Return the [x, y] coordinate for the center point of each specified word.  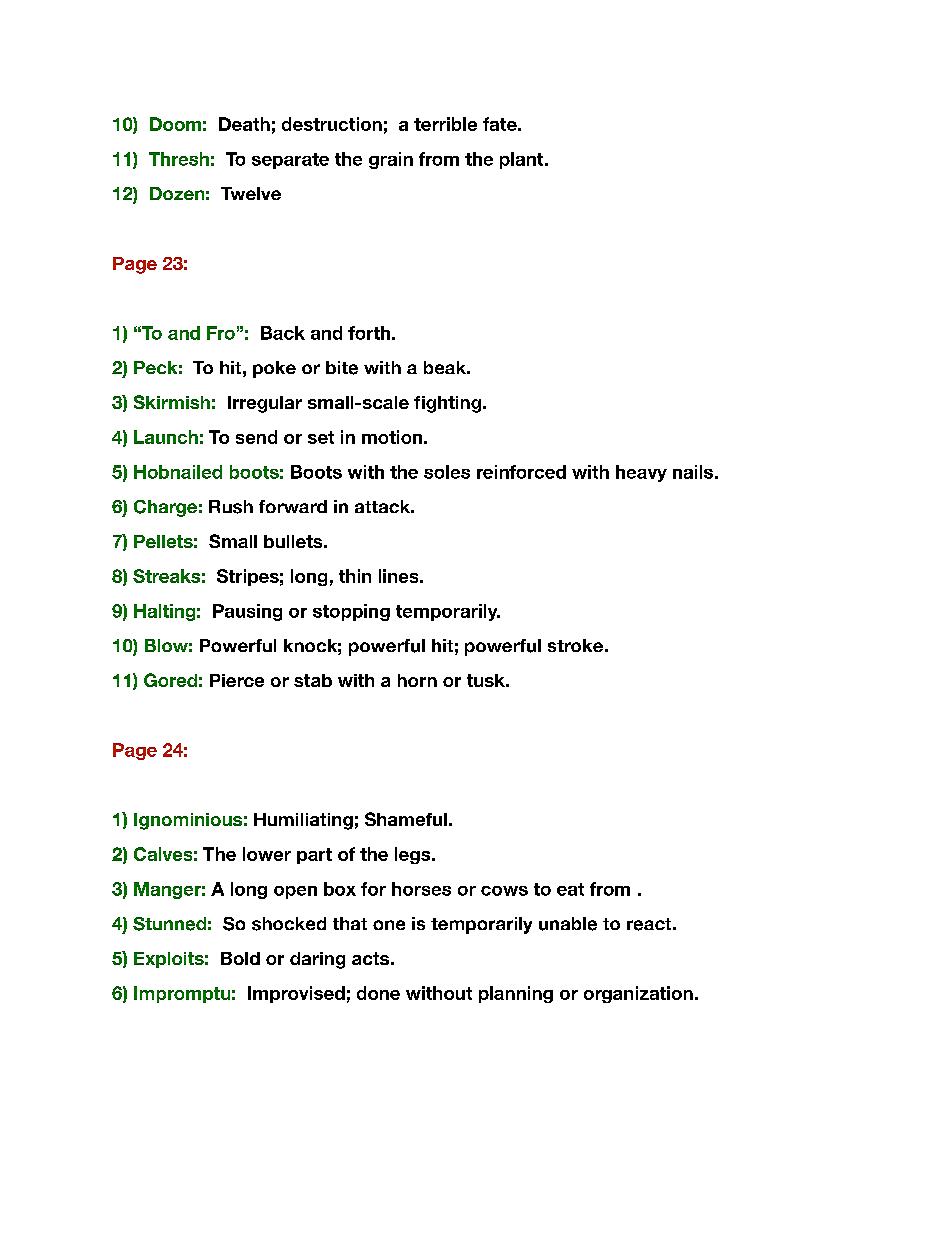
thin [355, 576]
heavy [641, 473]
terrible [445, 124]
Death [244, 124]
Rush [231, 507]
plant [523, 160]
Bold [240, 958]
